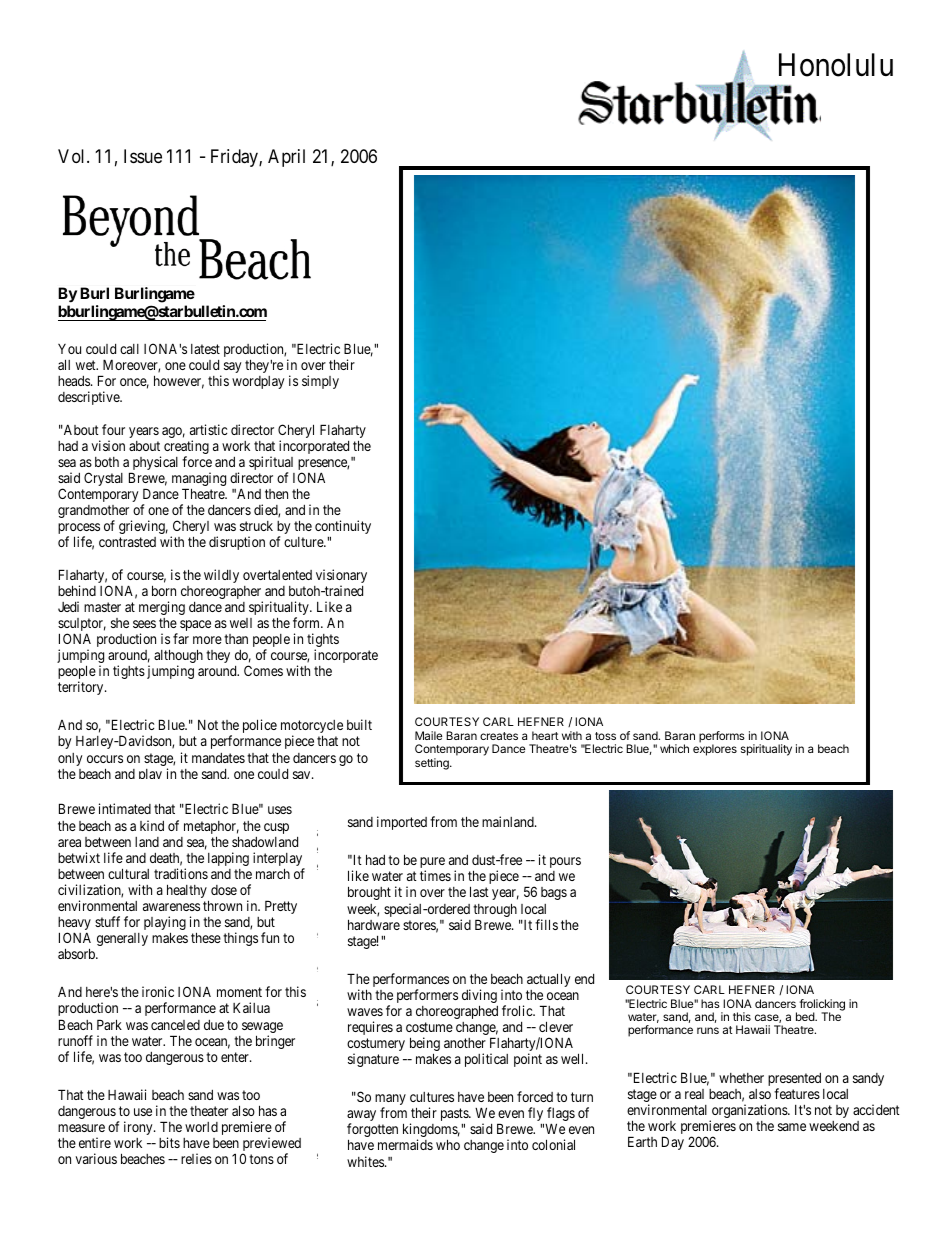 Image resolution: width=952 pixels, height=1233 pixels. Describe the element at coordinates (836, 65) in the screenshot. I see `Honolulu` at that location.
